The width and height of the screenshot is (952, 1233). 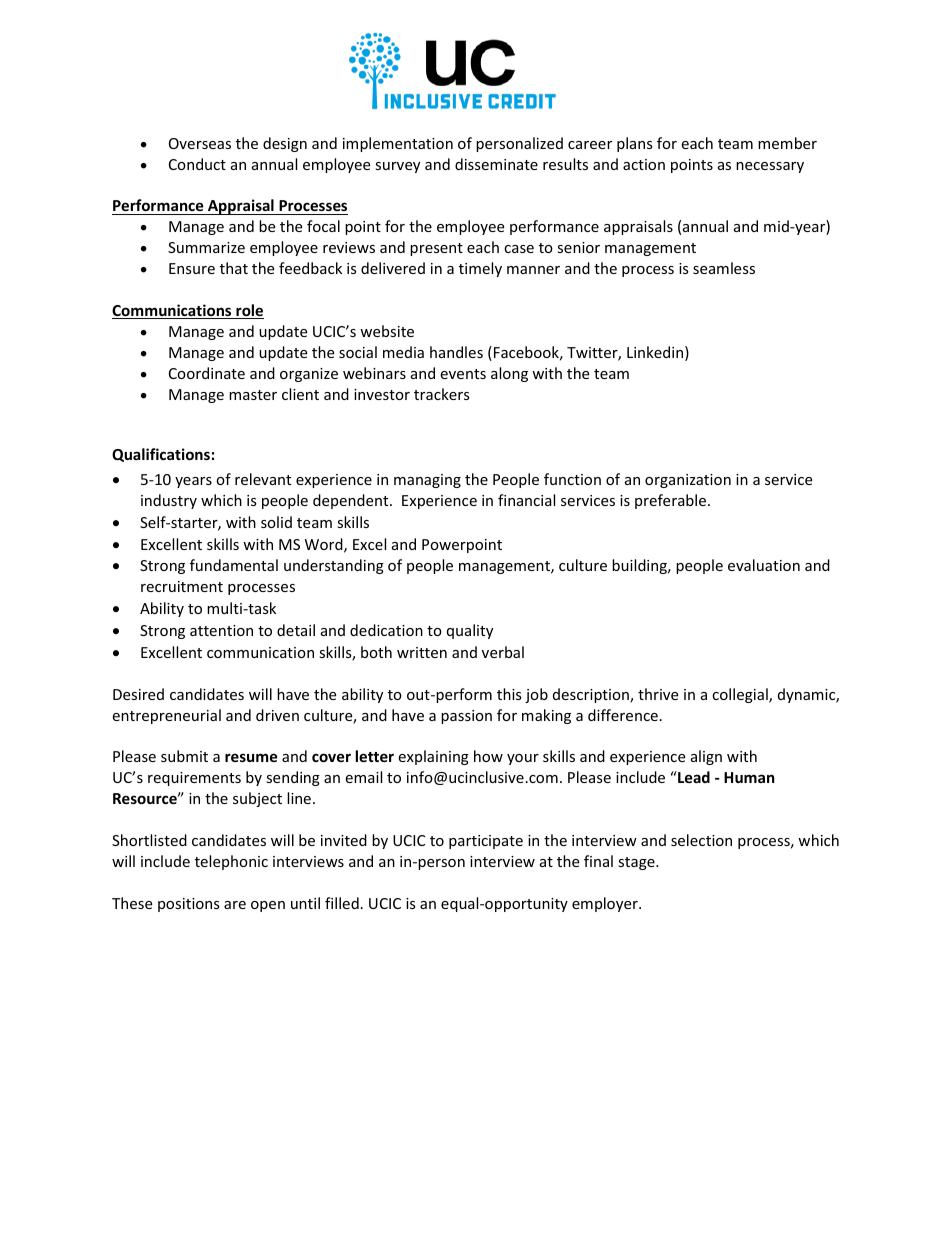 What do you see at coordinates (724, 268) in the screenshot?
I see `seamless` at bounding box center [724, 268].
